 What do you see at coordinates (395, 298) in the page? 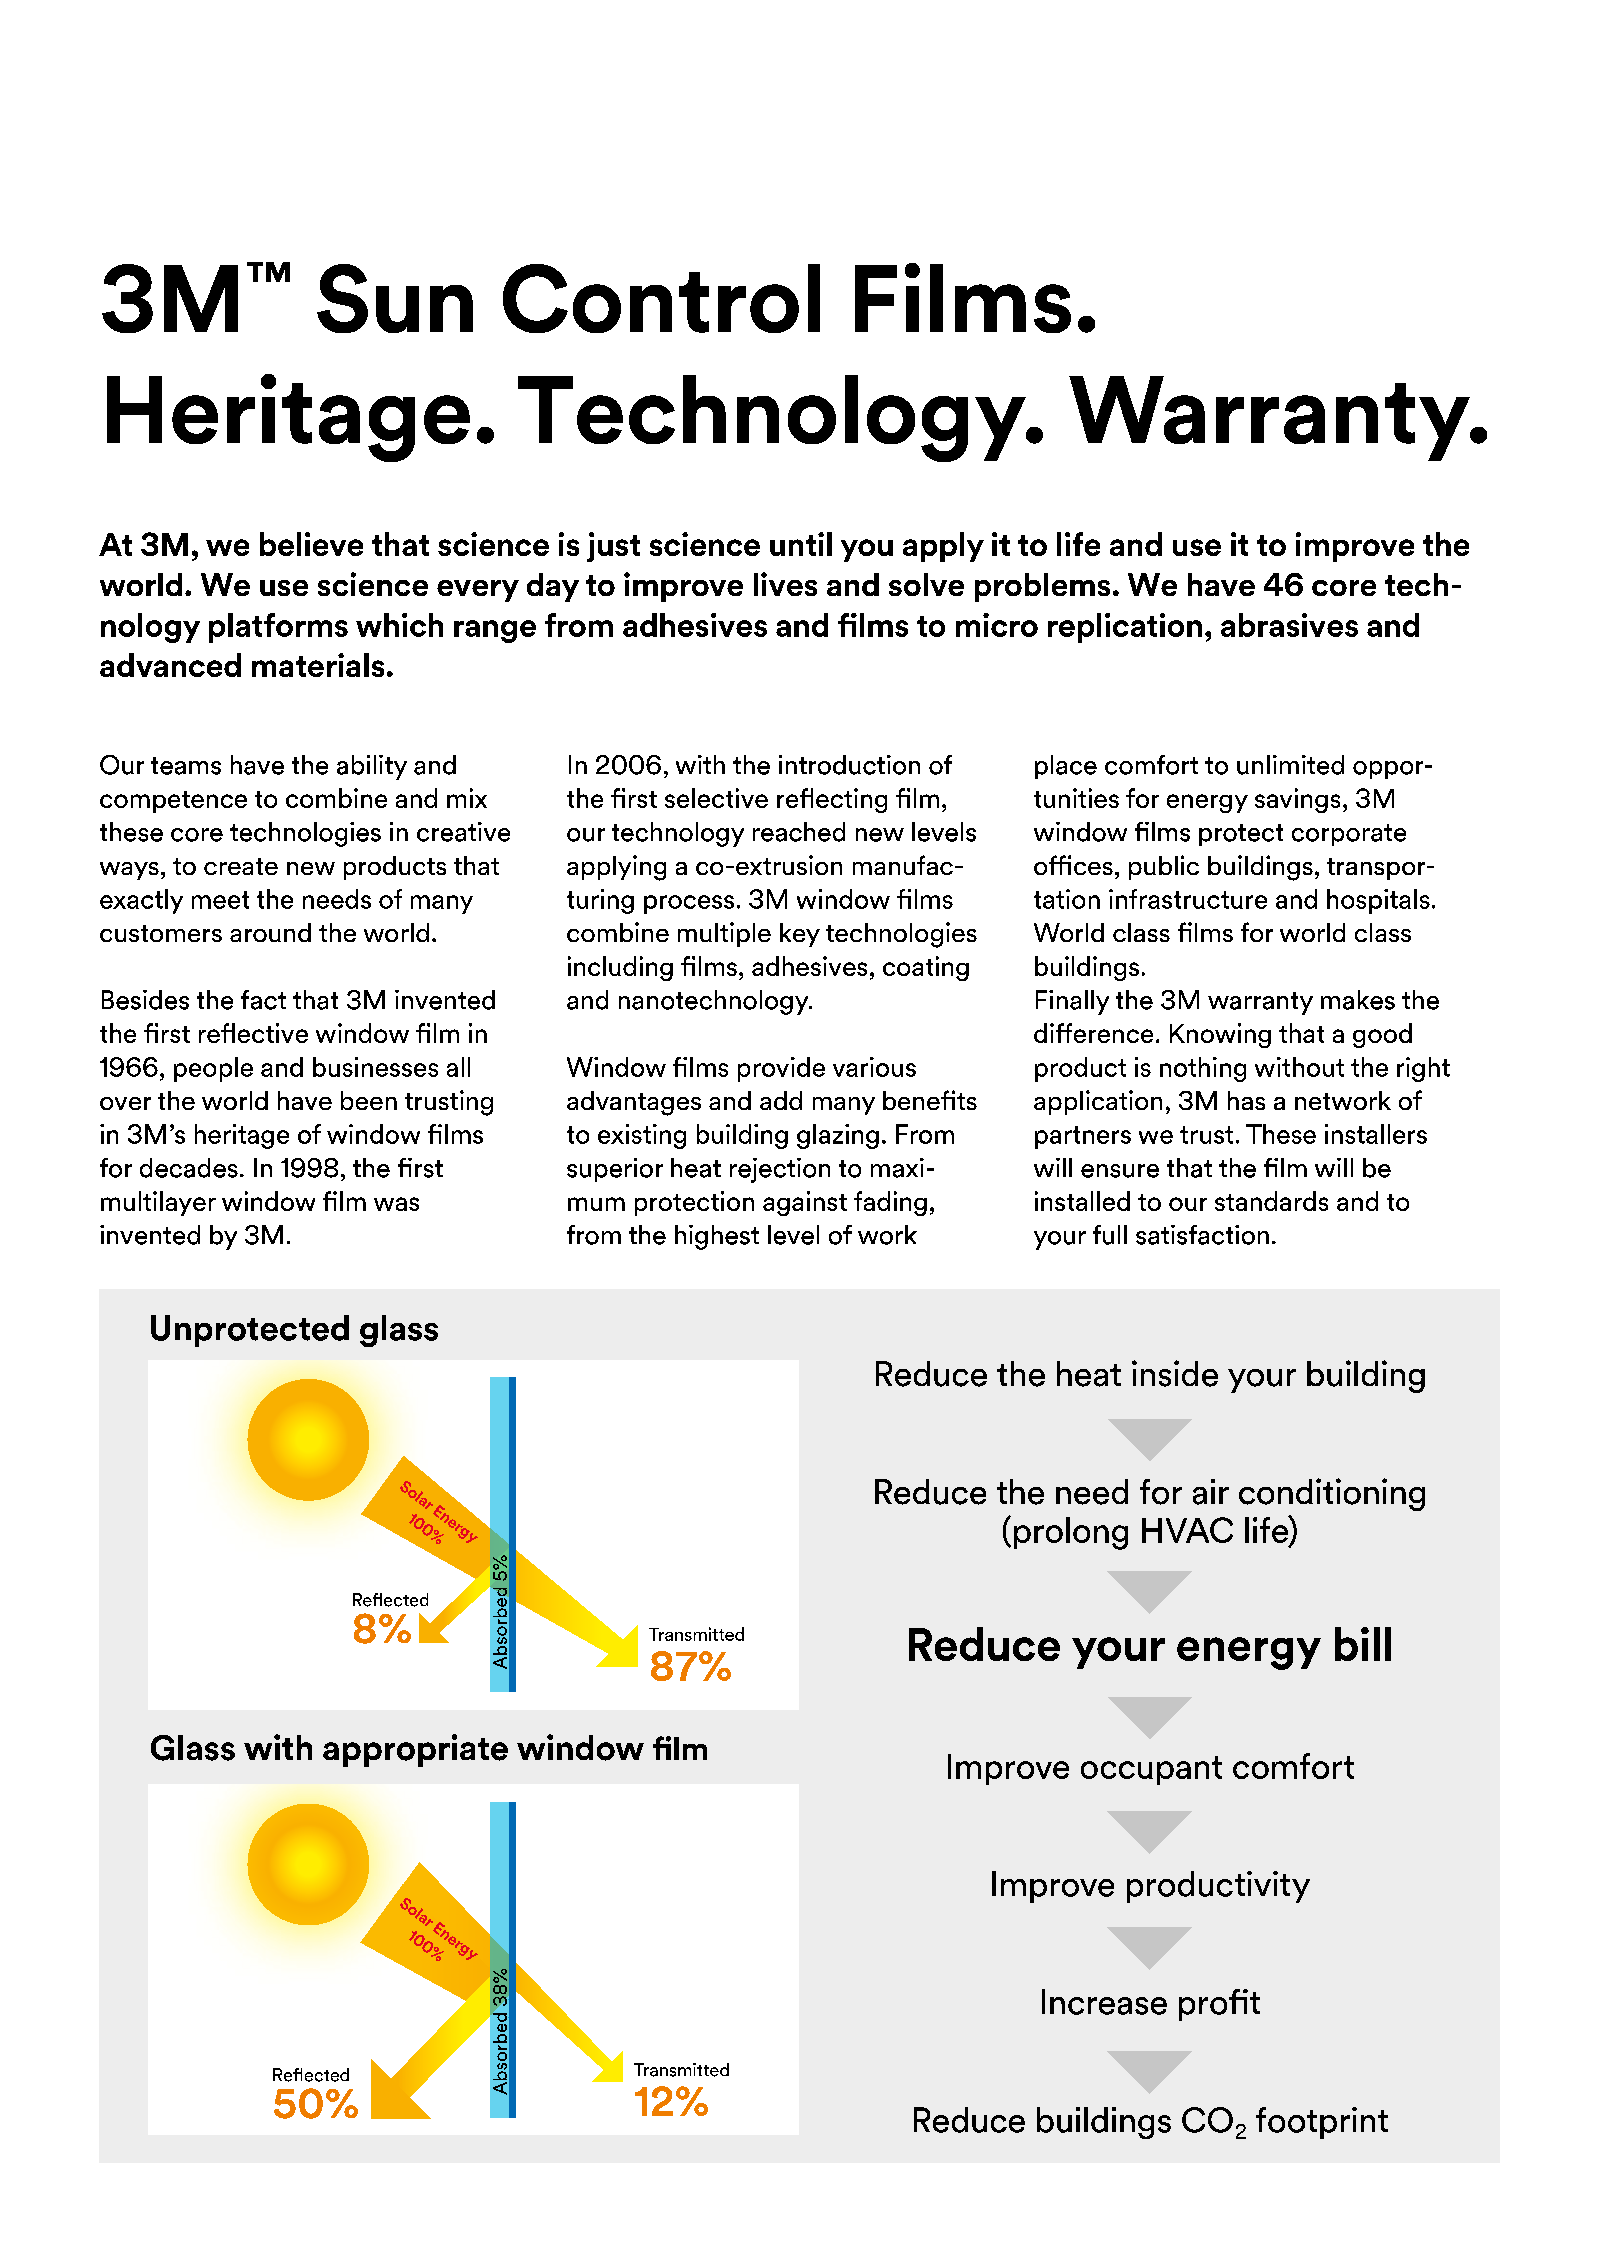
I see `Sun` at bounding box center [395, 298].
